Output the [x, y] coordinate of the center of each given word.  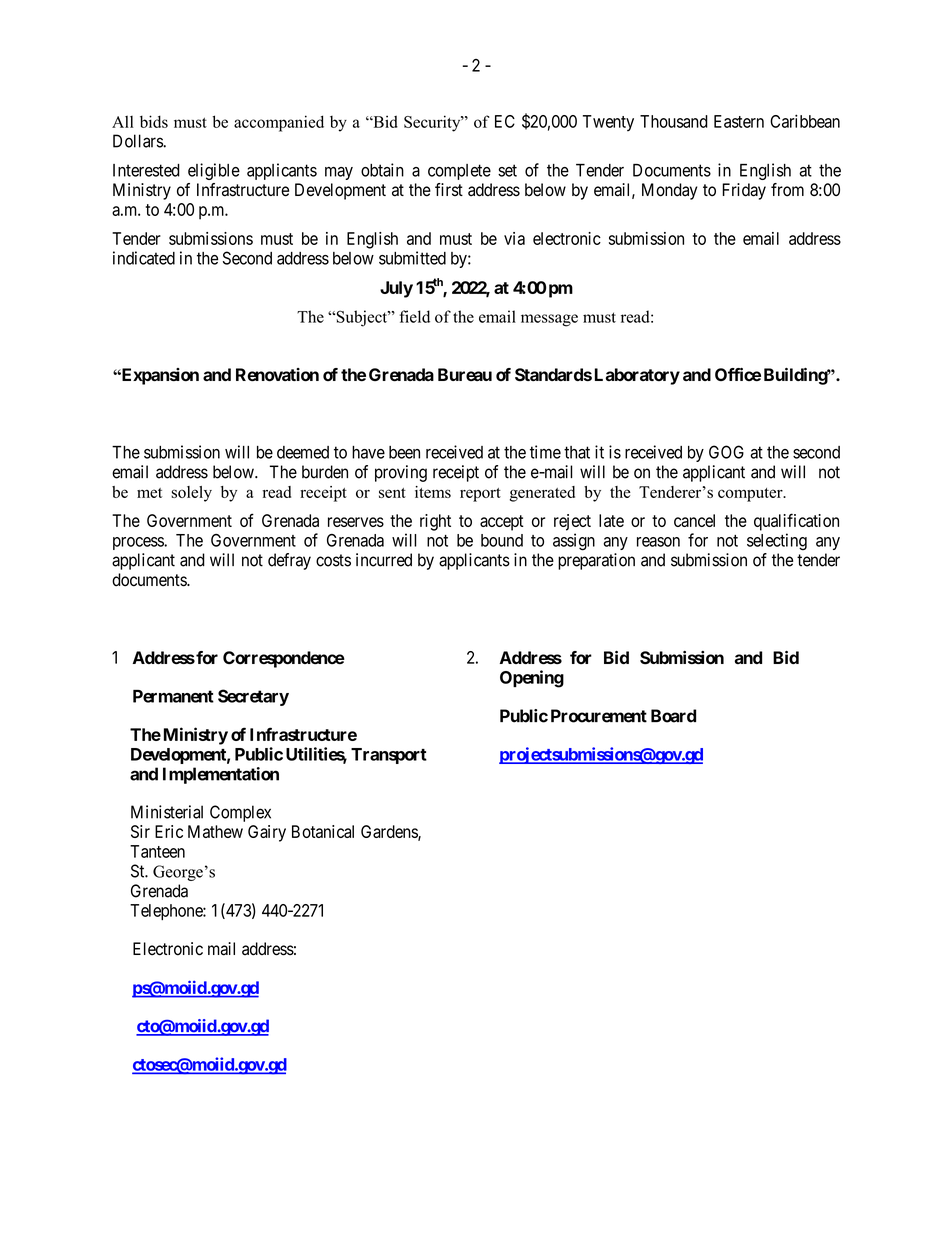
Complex [240, 813]
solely [191, 494]
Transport [389, 756]
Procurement [599, 716]
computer [751, 495]
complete [459, 172]
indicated [144, 258]
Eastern [739, 121]
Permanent [173, 696]
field [414, 316]
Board [673, 716]
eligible [214, 171]
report [480, 495]
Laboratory [637, 376]
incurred [384, 560]
